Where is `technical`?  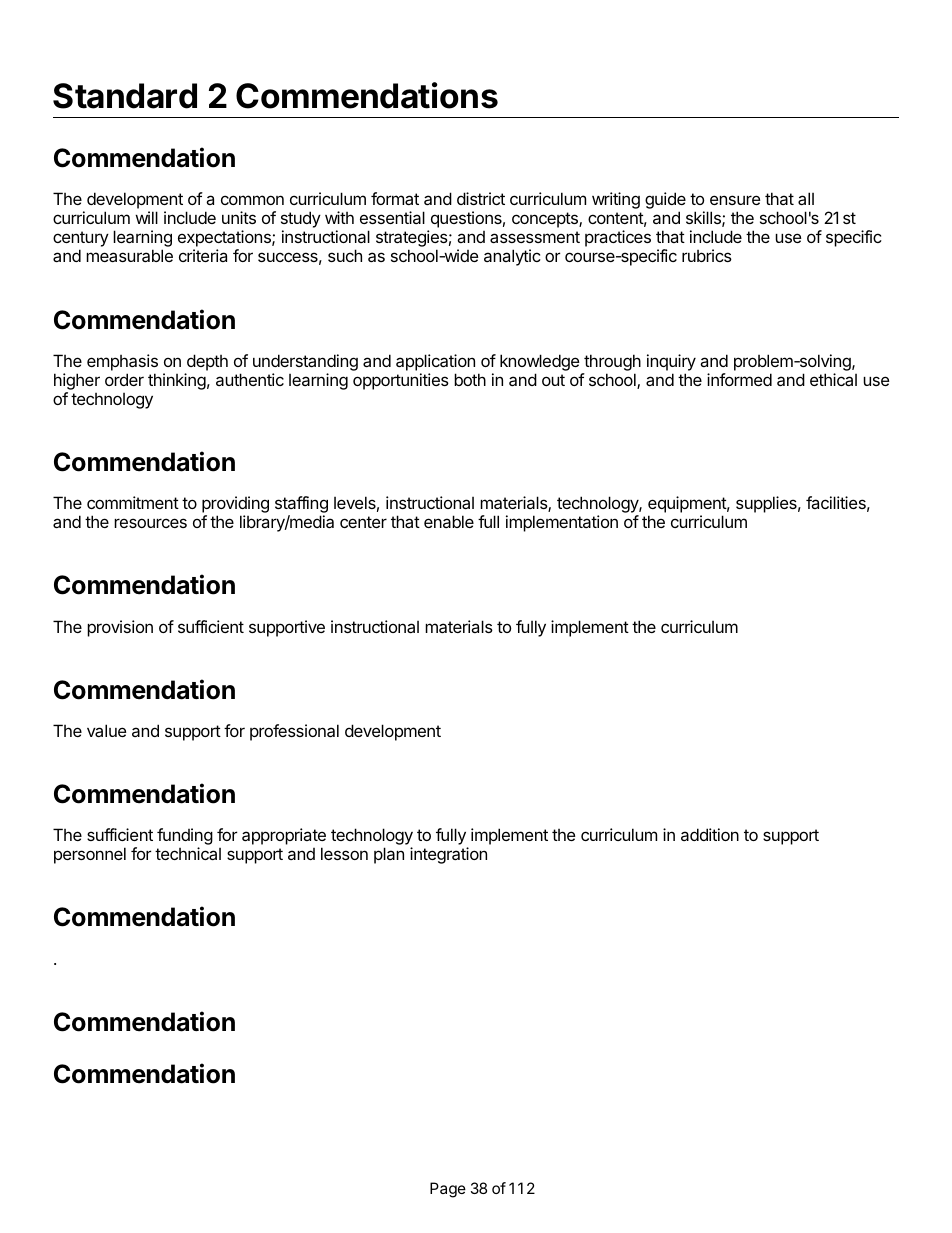
technical is located at coordinates (188, 853).
